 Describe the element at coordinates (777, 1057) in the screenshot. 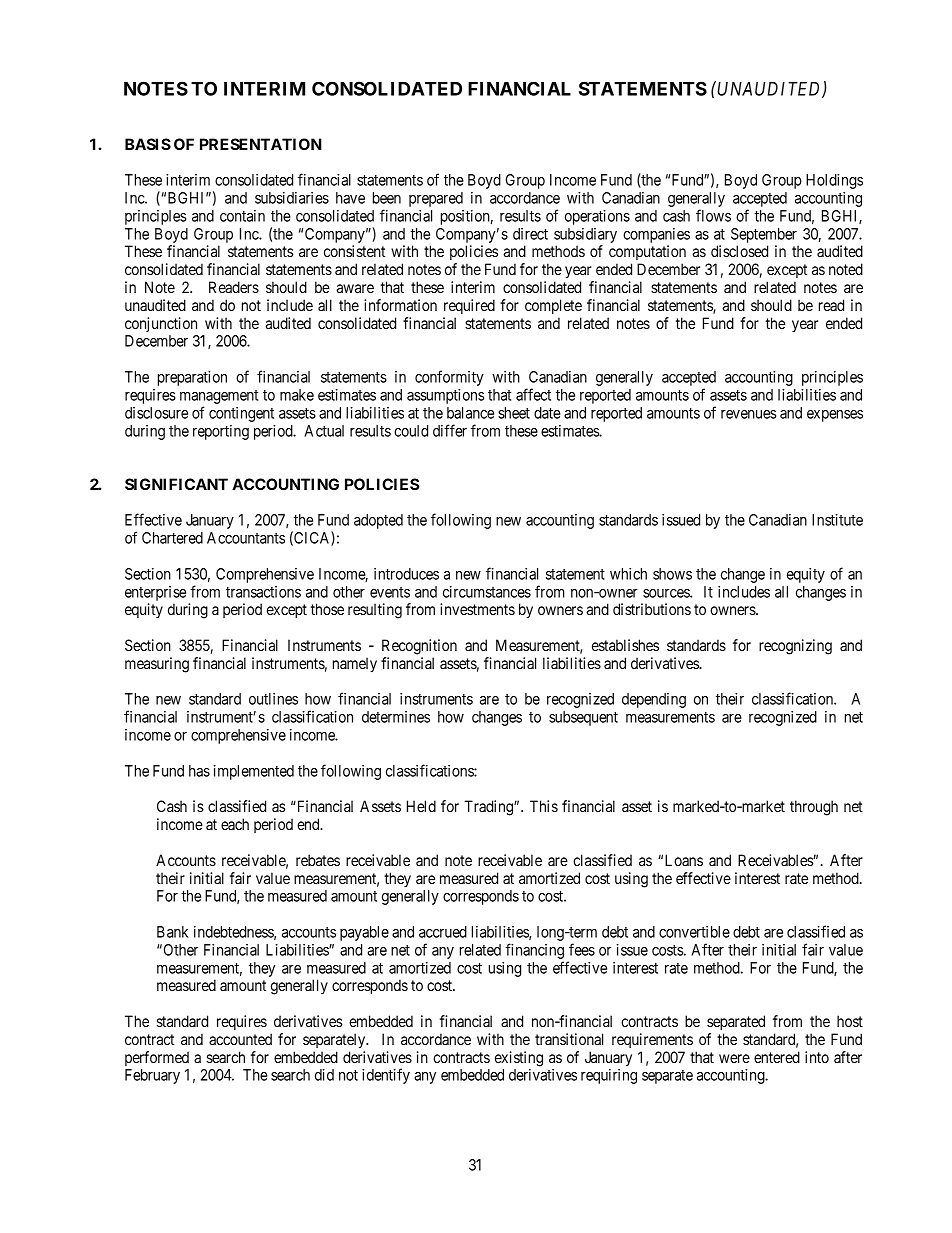

I see `entered` at that location.
